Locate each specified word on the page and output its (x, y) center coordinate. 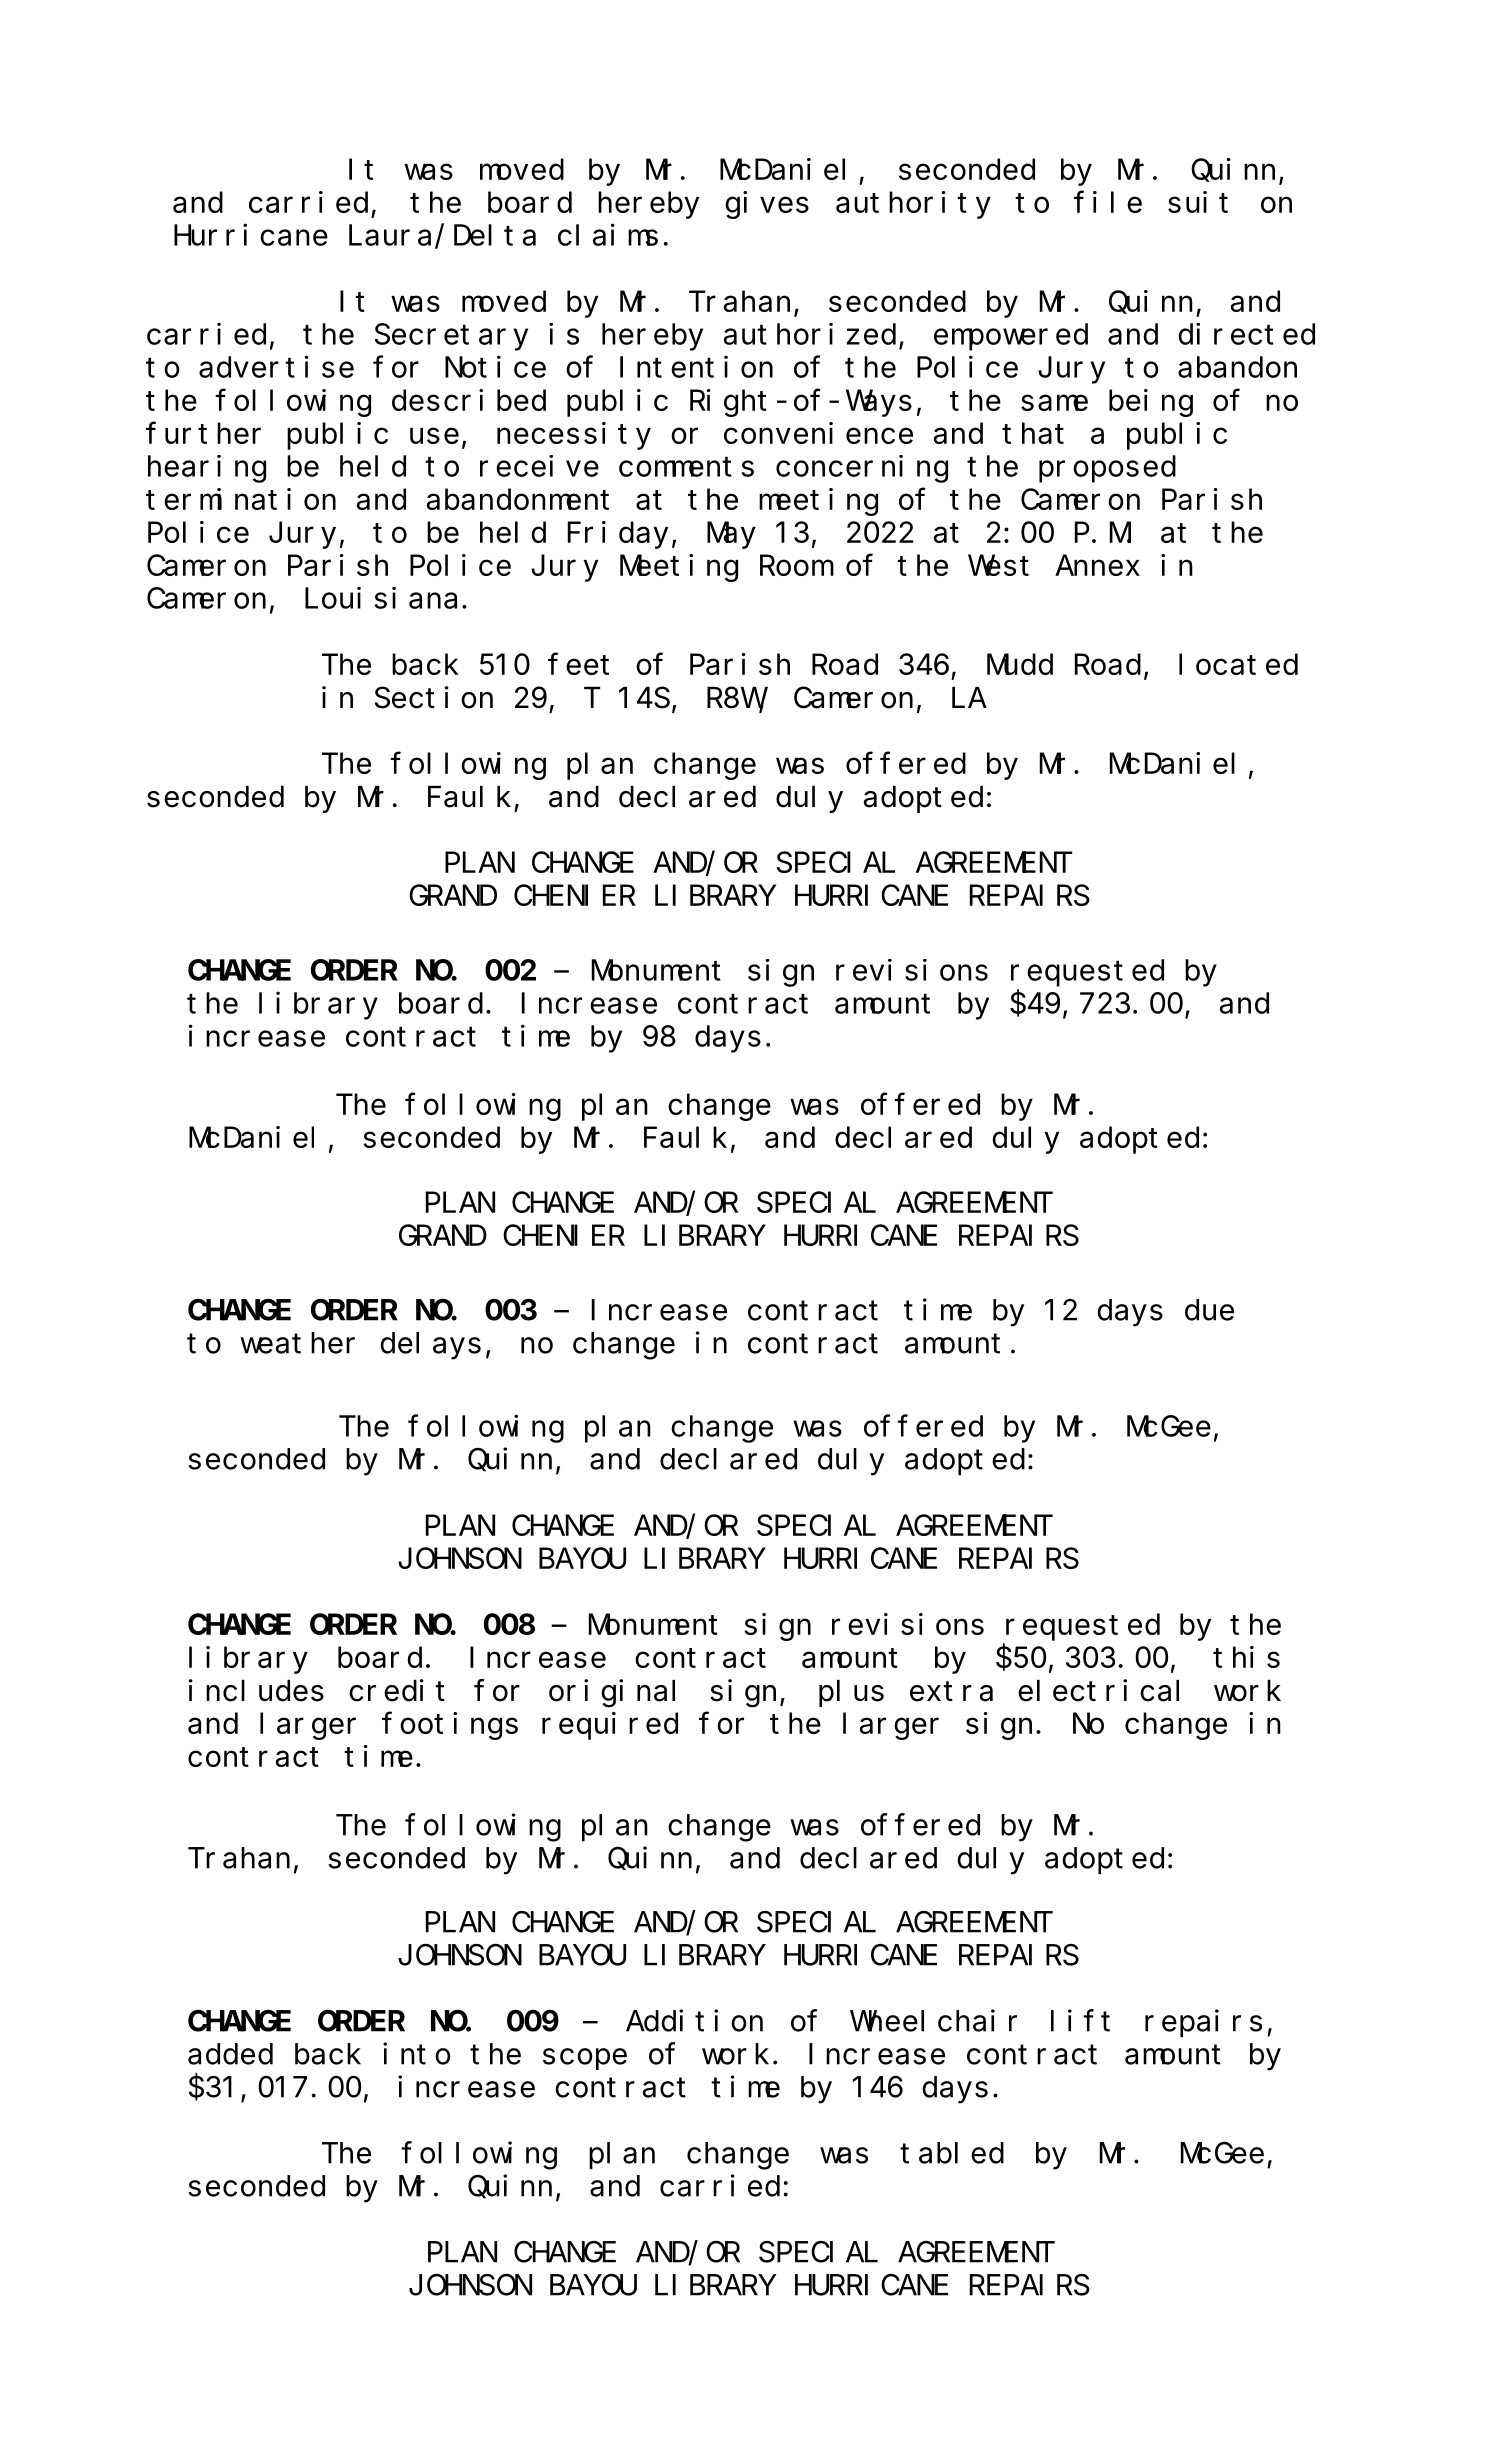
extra (951, 1692)
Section (434, 697)
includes (256, 1690)
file (1108, 202)
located (1238, 664)
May (731, 536)
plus (851, 1693)
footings (450, 1726)
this (1246, 1657)
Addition (694, 2021)
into (417, 2054)
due (1209, 1310)
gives (767, 205)
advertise (276, 367)
